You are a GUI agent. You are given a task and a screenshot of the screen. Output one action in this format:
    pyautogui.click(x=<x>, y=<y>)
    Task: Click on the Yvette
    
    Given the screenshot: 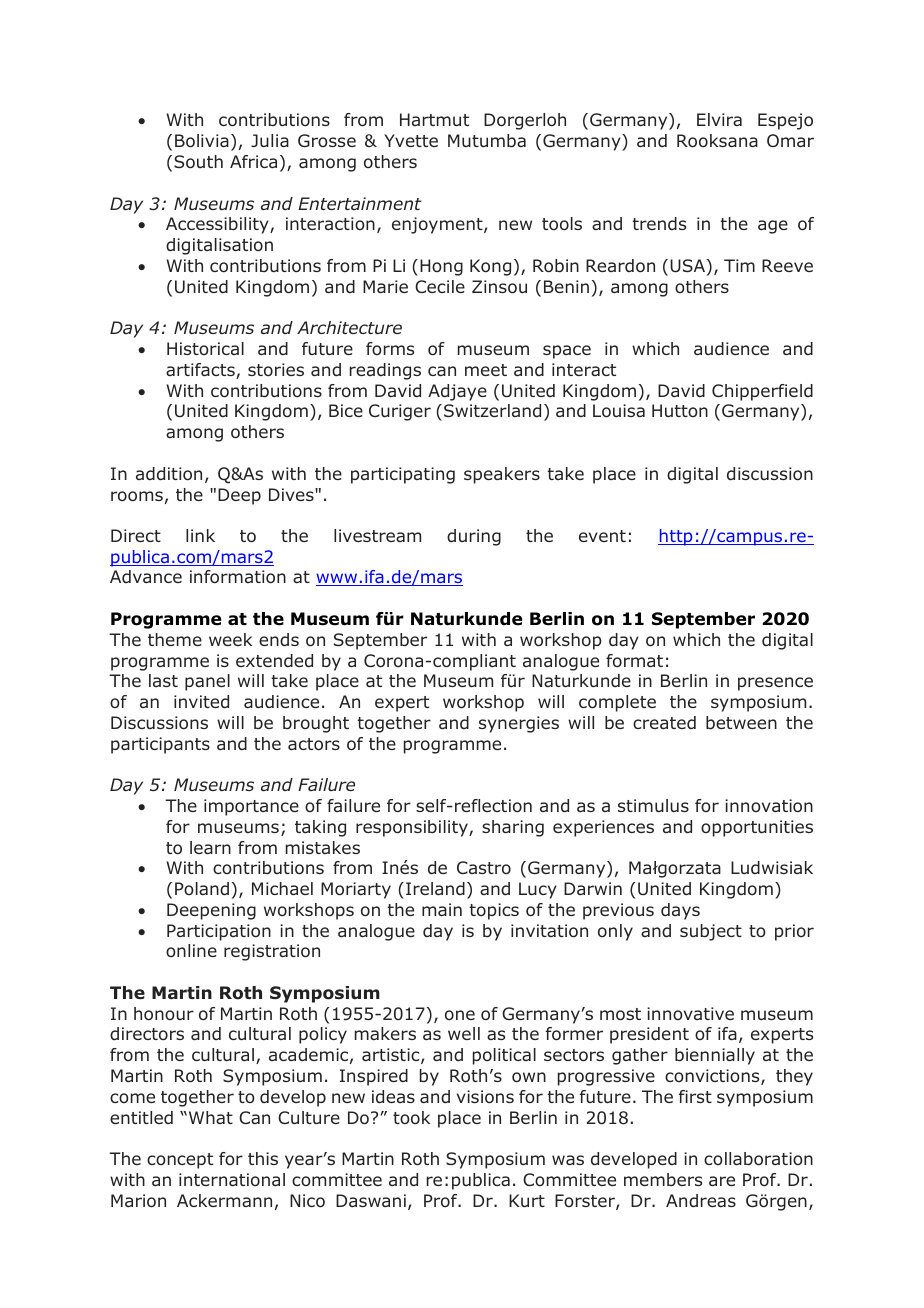 What is the action you would take?
    pyautogui.click(x=411, y=140)
